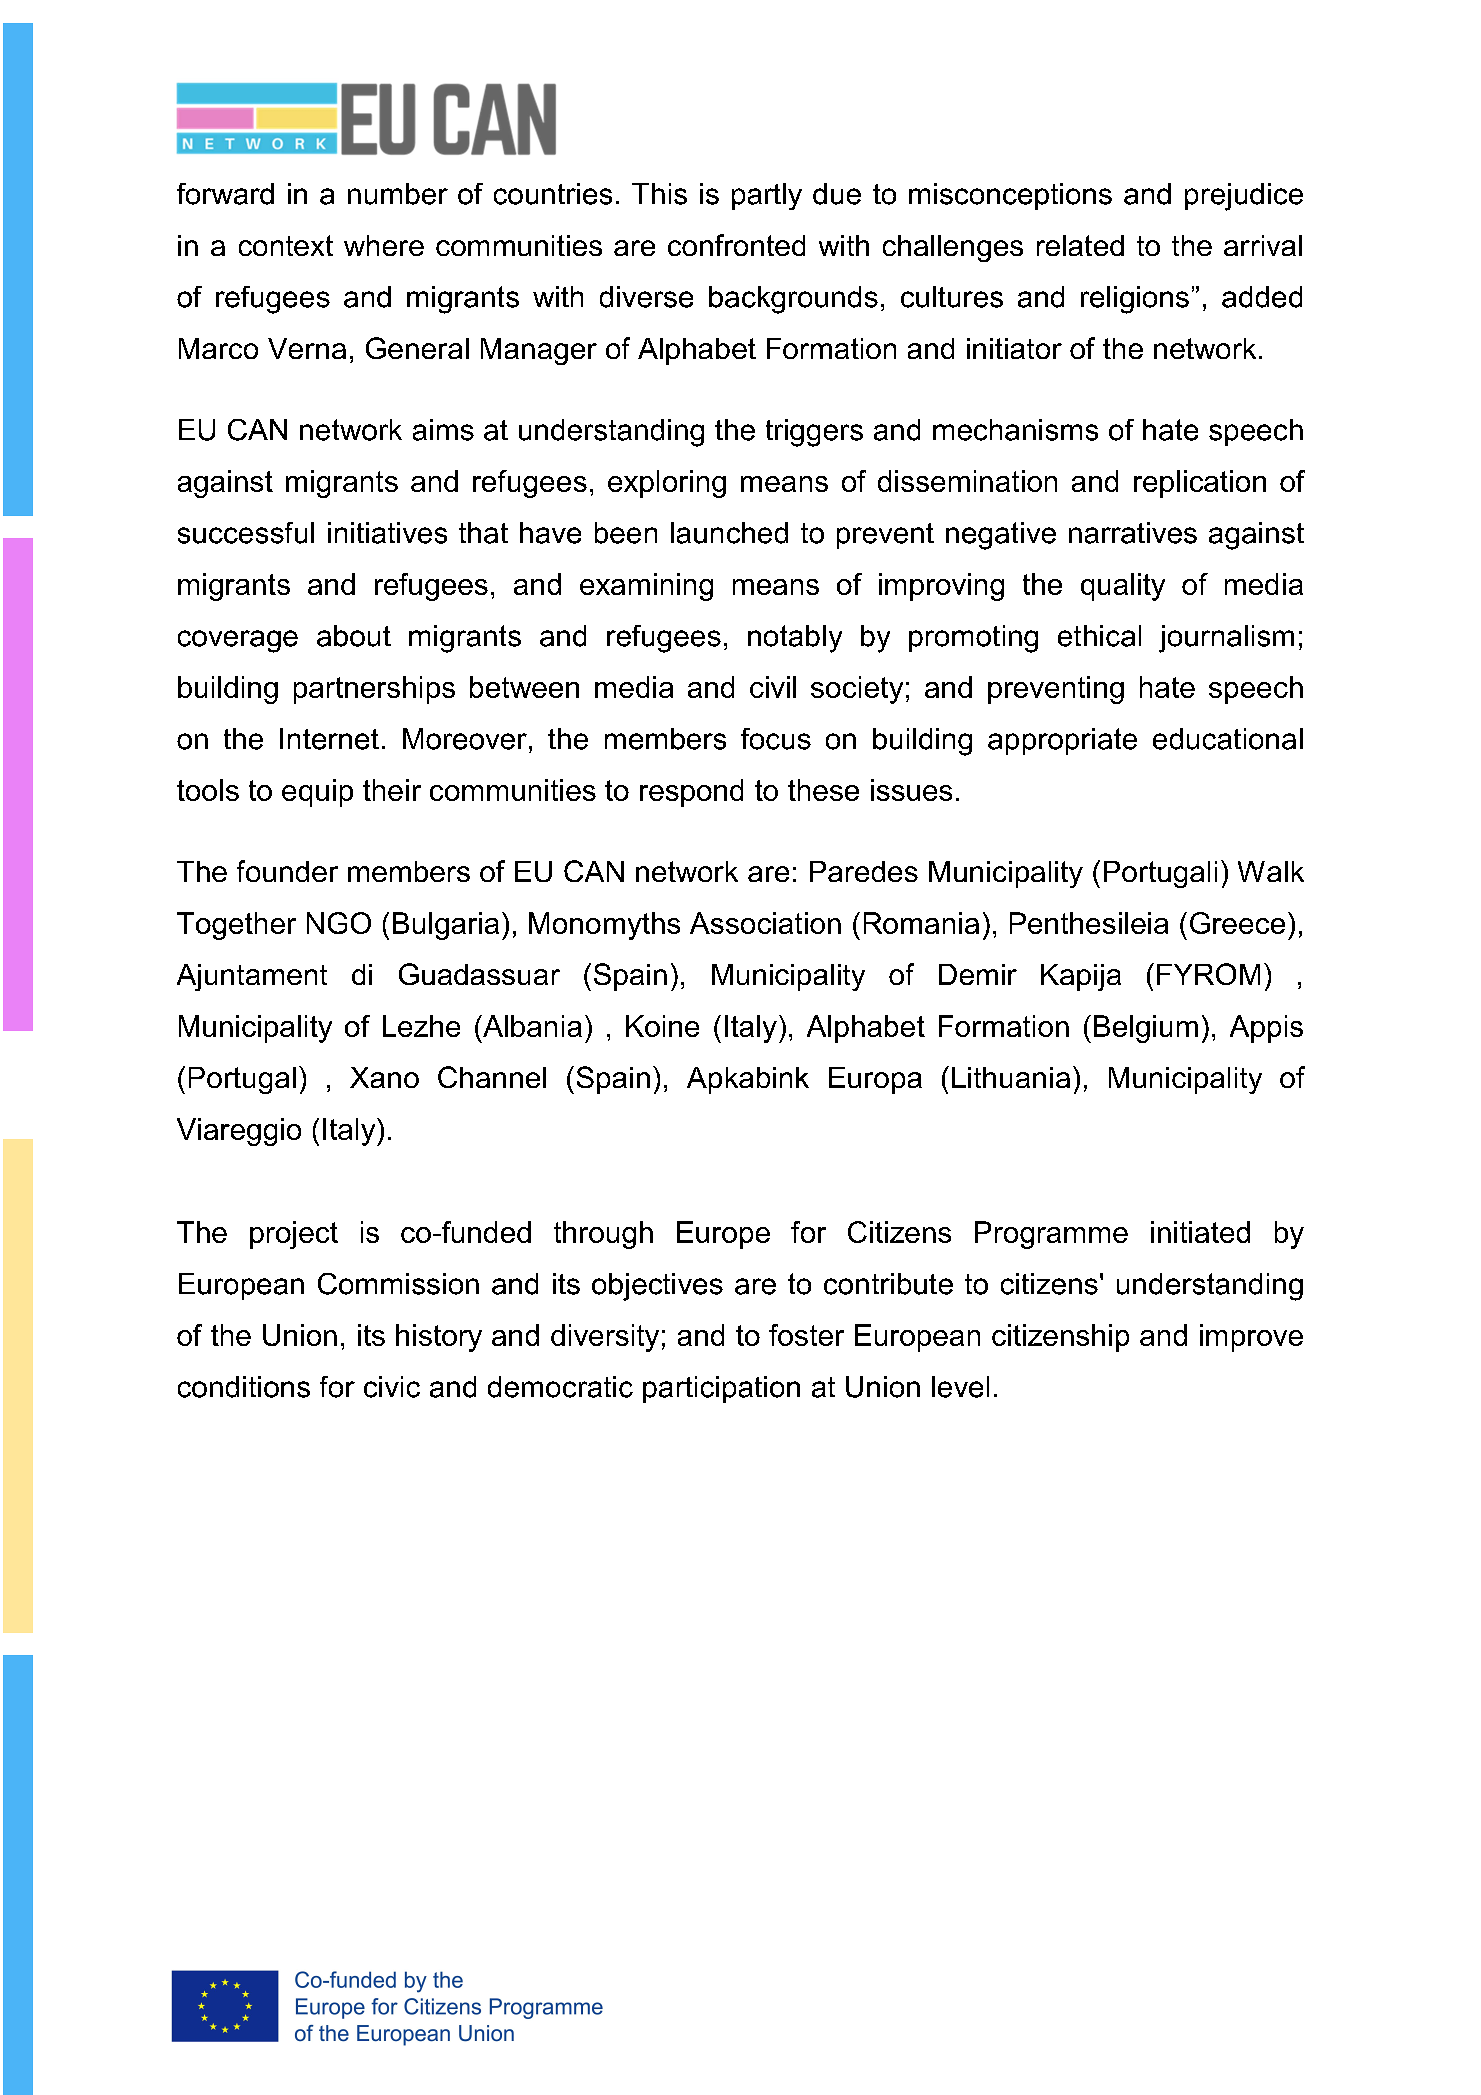  Describe the element at coordinates (384, 245) in the screenshot. I see `where` at that location.
